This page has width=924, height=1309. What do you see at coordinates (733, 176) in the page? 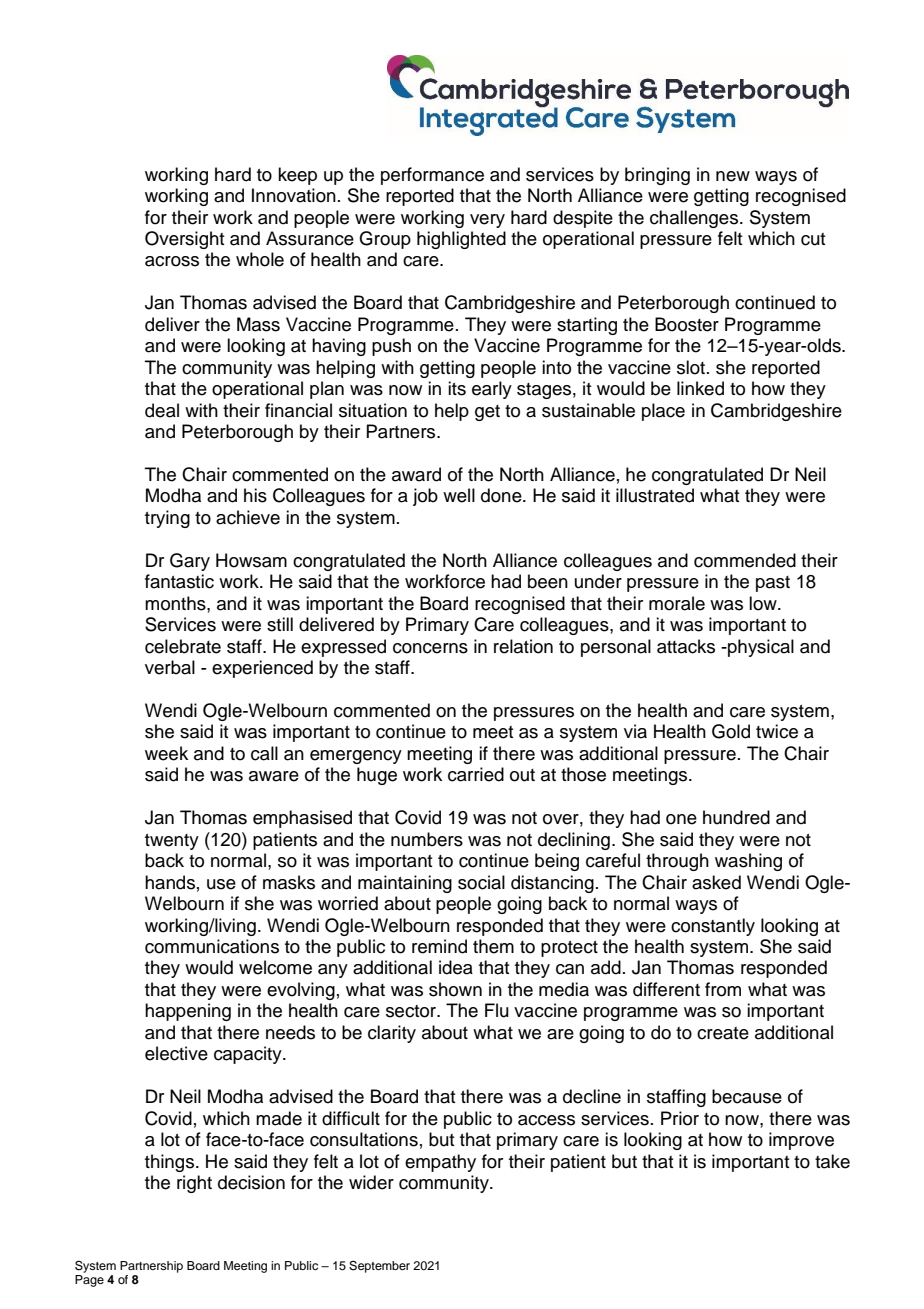
I see `new` at bounding box center [733, 176].
